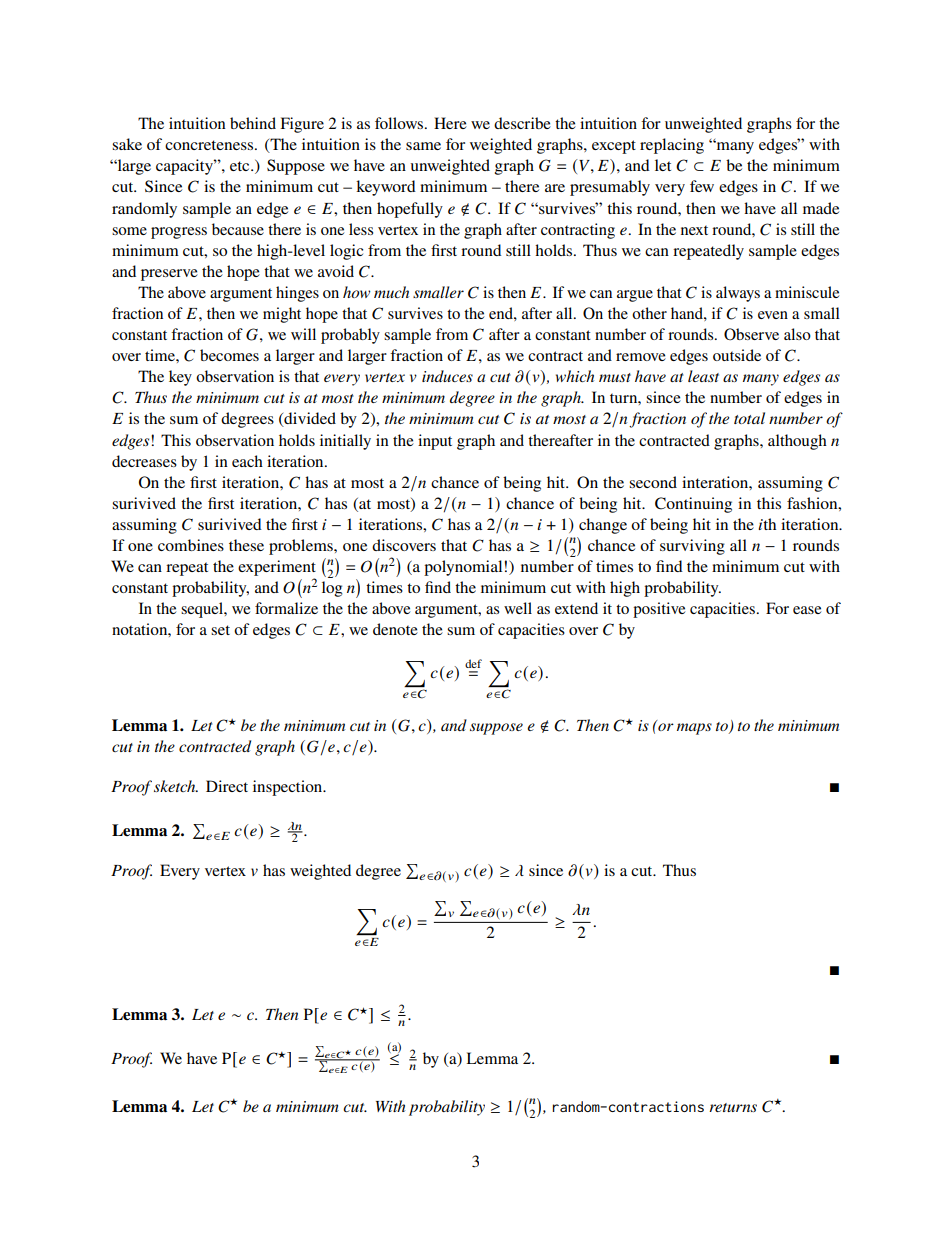  I want to click on surviving, so click(692, 547).
